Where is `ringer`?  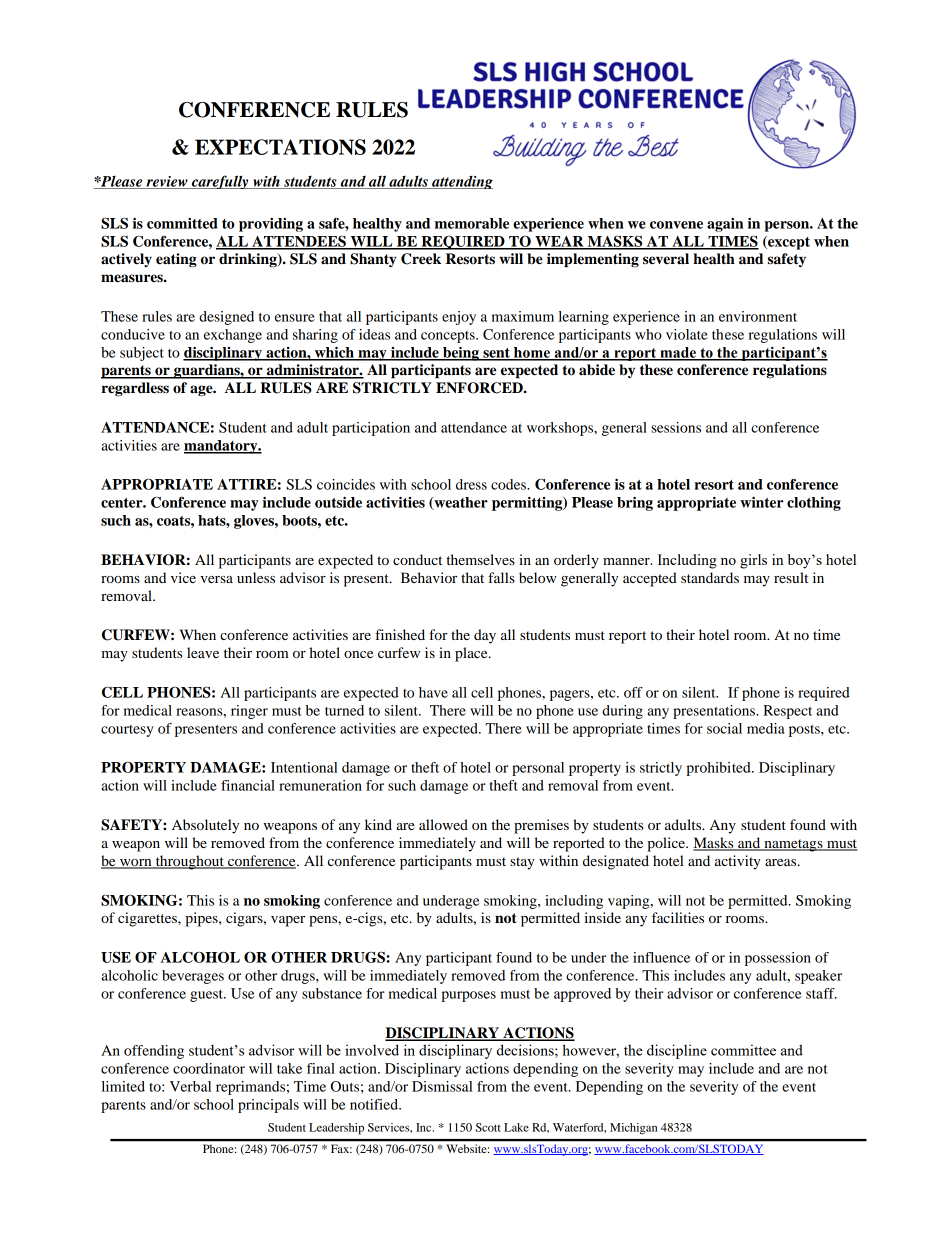
ringer is located at coordinates (249, 712).
